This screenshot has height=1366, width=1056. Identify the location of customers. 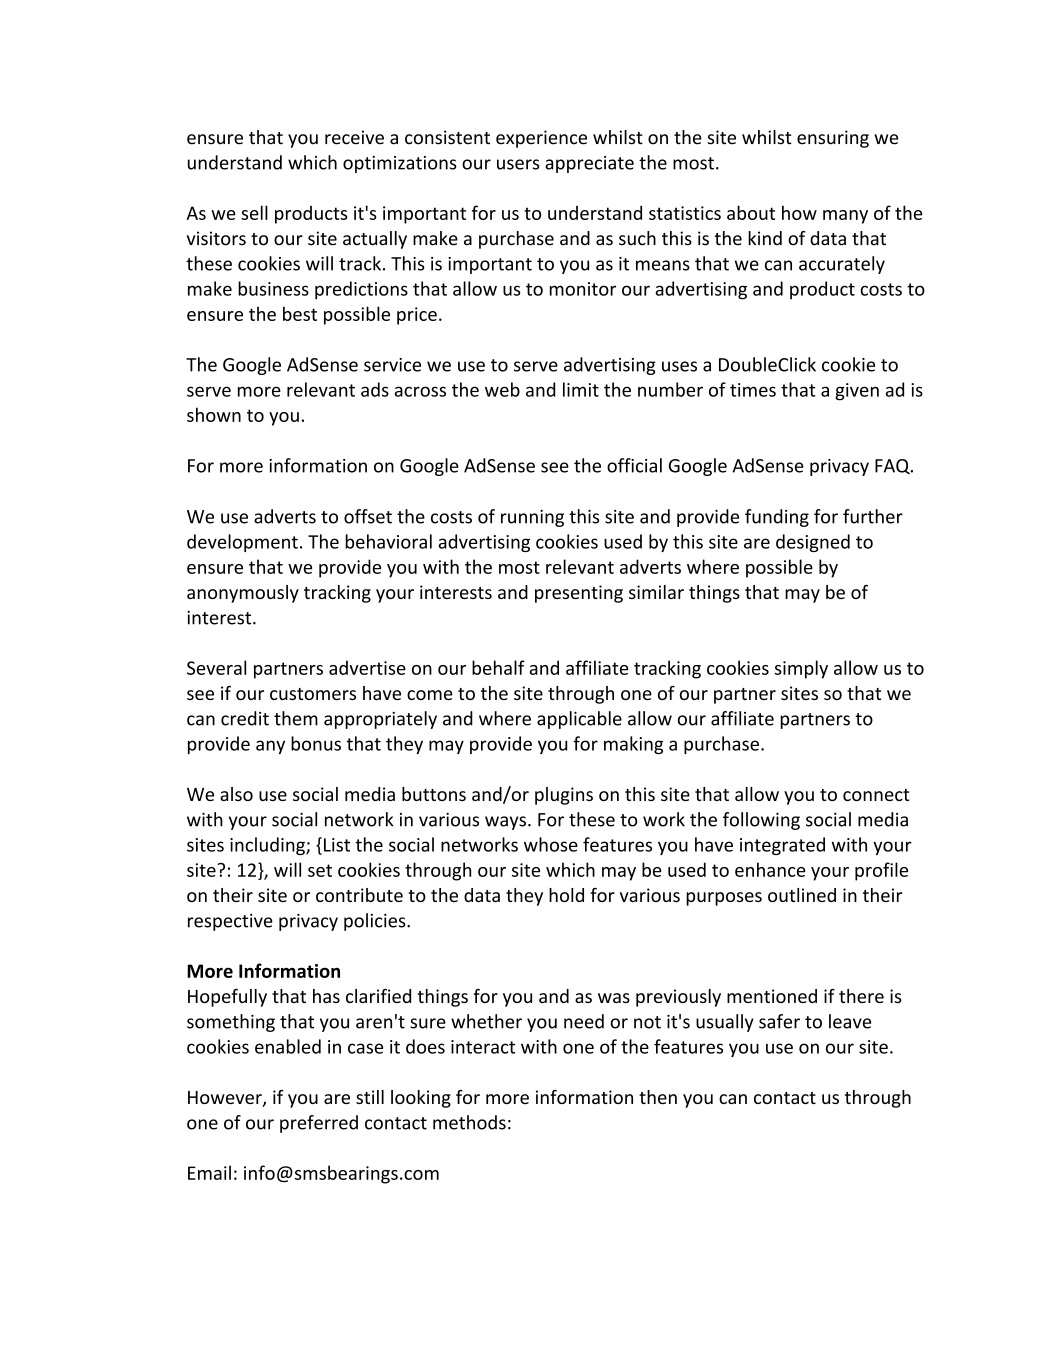
(313, 694).
